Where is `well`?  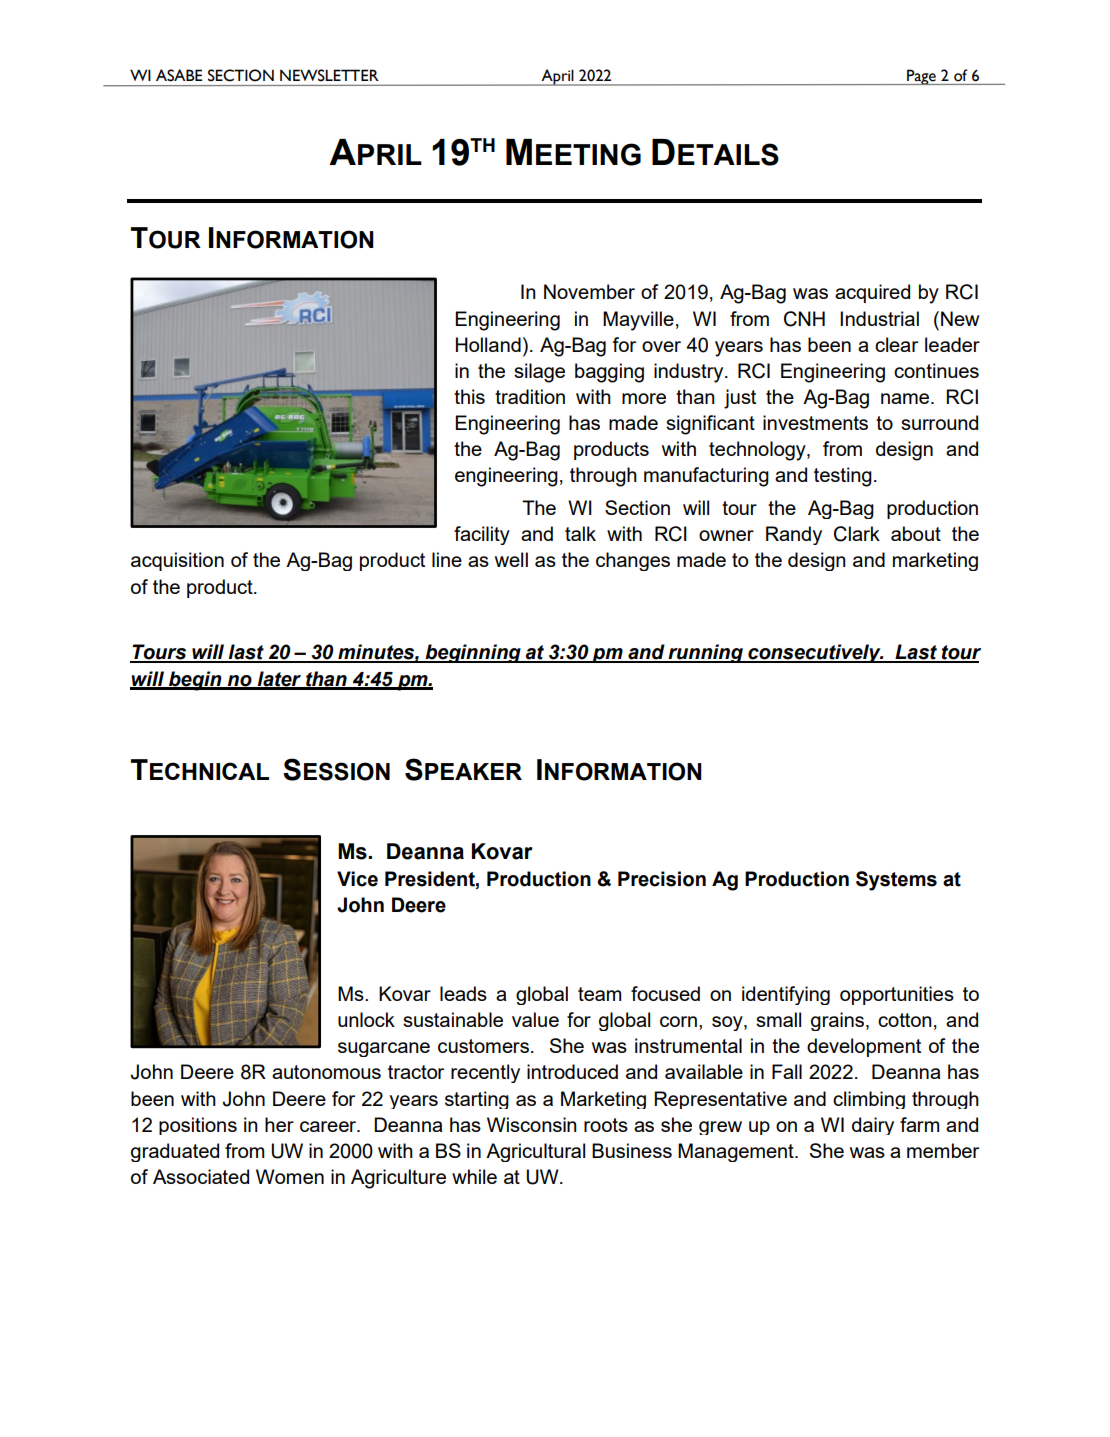
well is located at coordinates (511, 559).
